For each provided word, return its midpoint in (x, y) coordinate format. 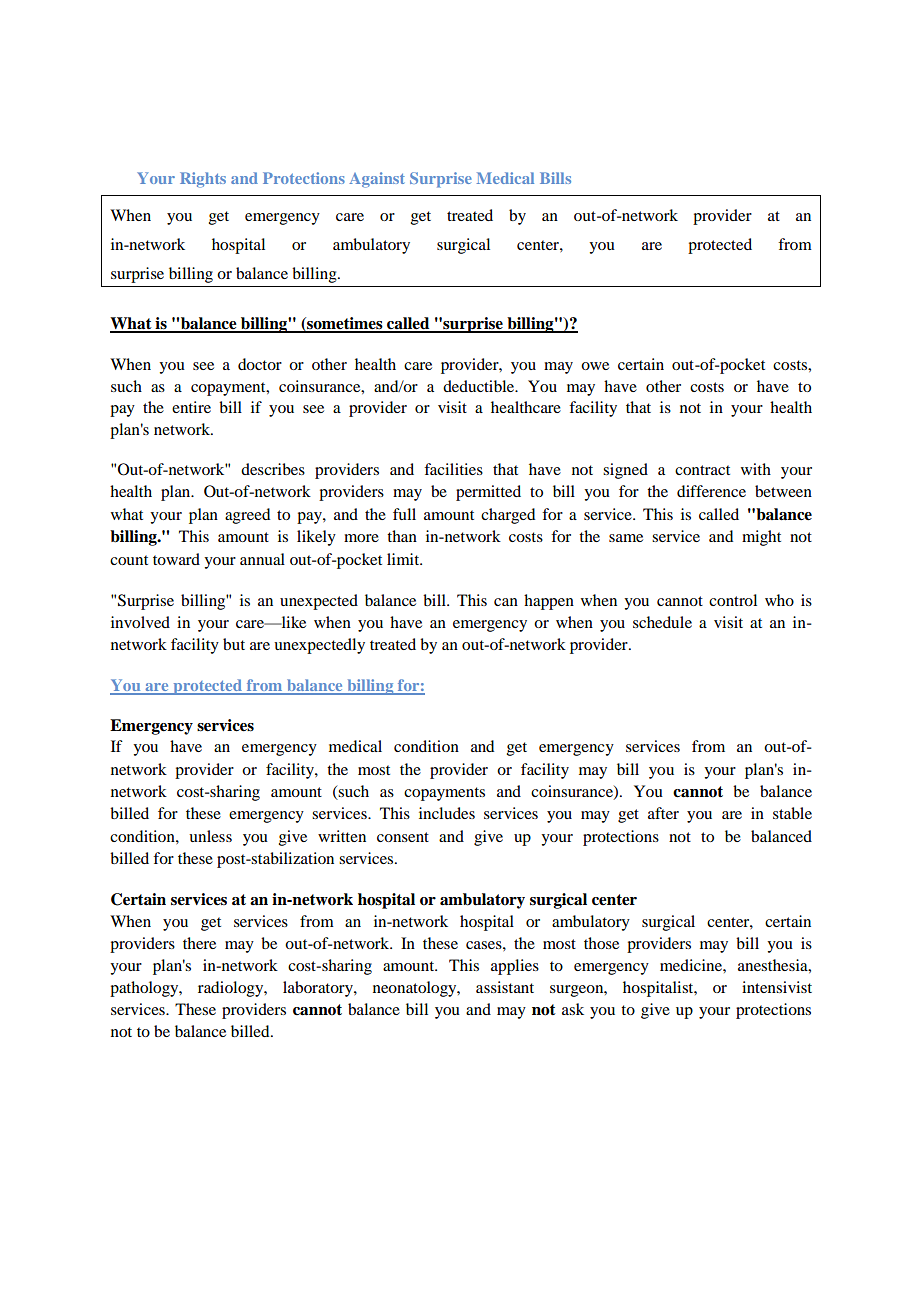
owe (595, 366)
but (234, 644)
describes (273, 469)
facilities (453, 469)
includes (447, 813)
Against (377, 180)
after (663, 813)
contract (702, 470)
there (199, 943)
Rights (203, 180)
